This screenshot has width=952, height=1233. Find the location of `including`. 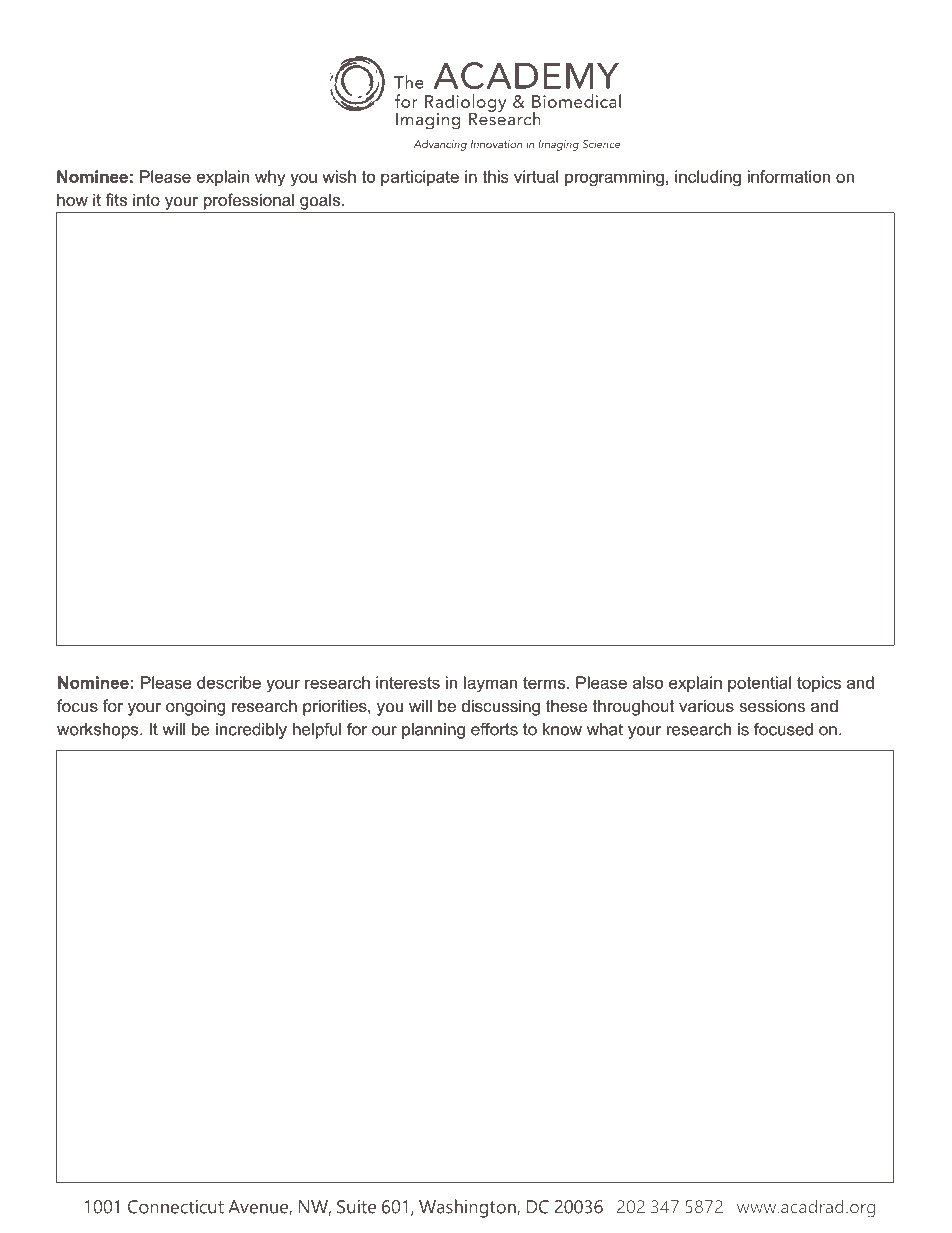

including is located at coordinates (708, 178).
